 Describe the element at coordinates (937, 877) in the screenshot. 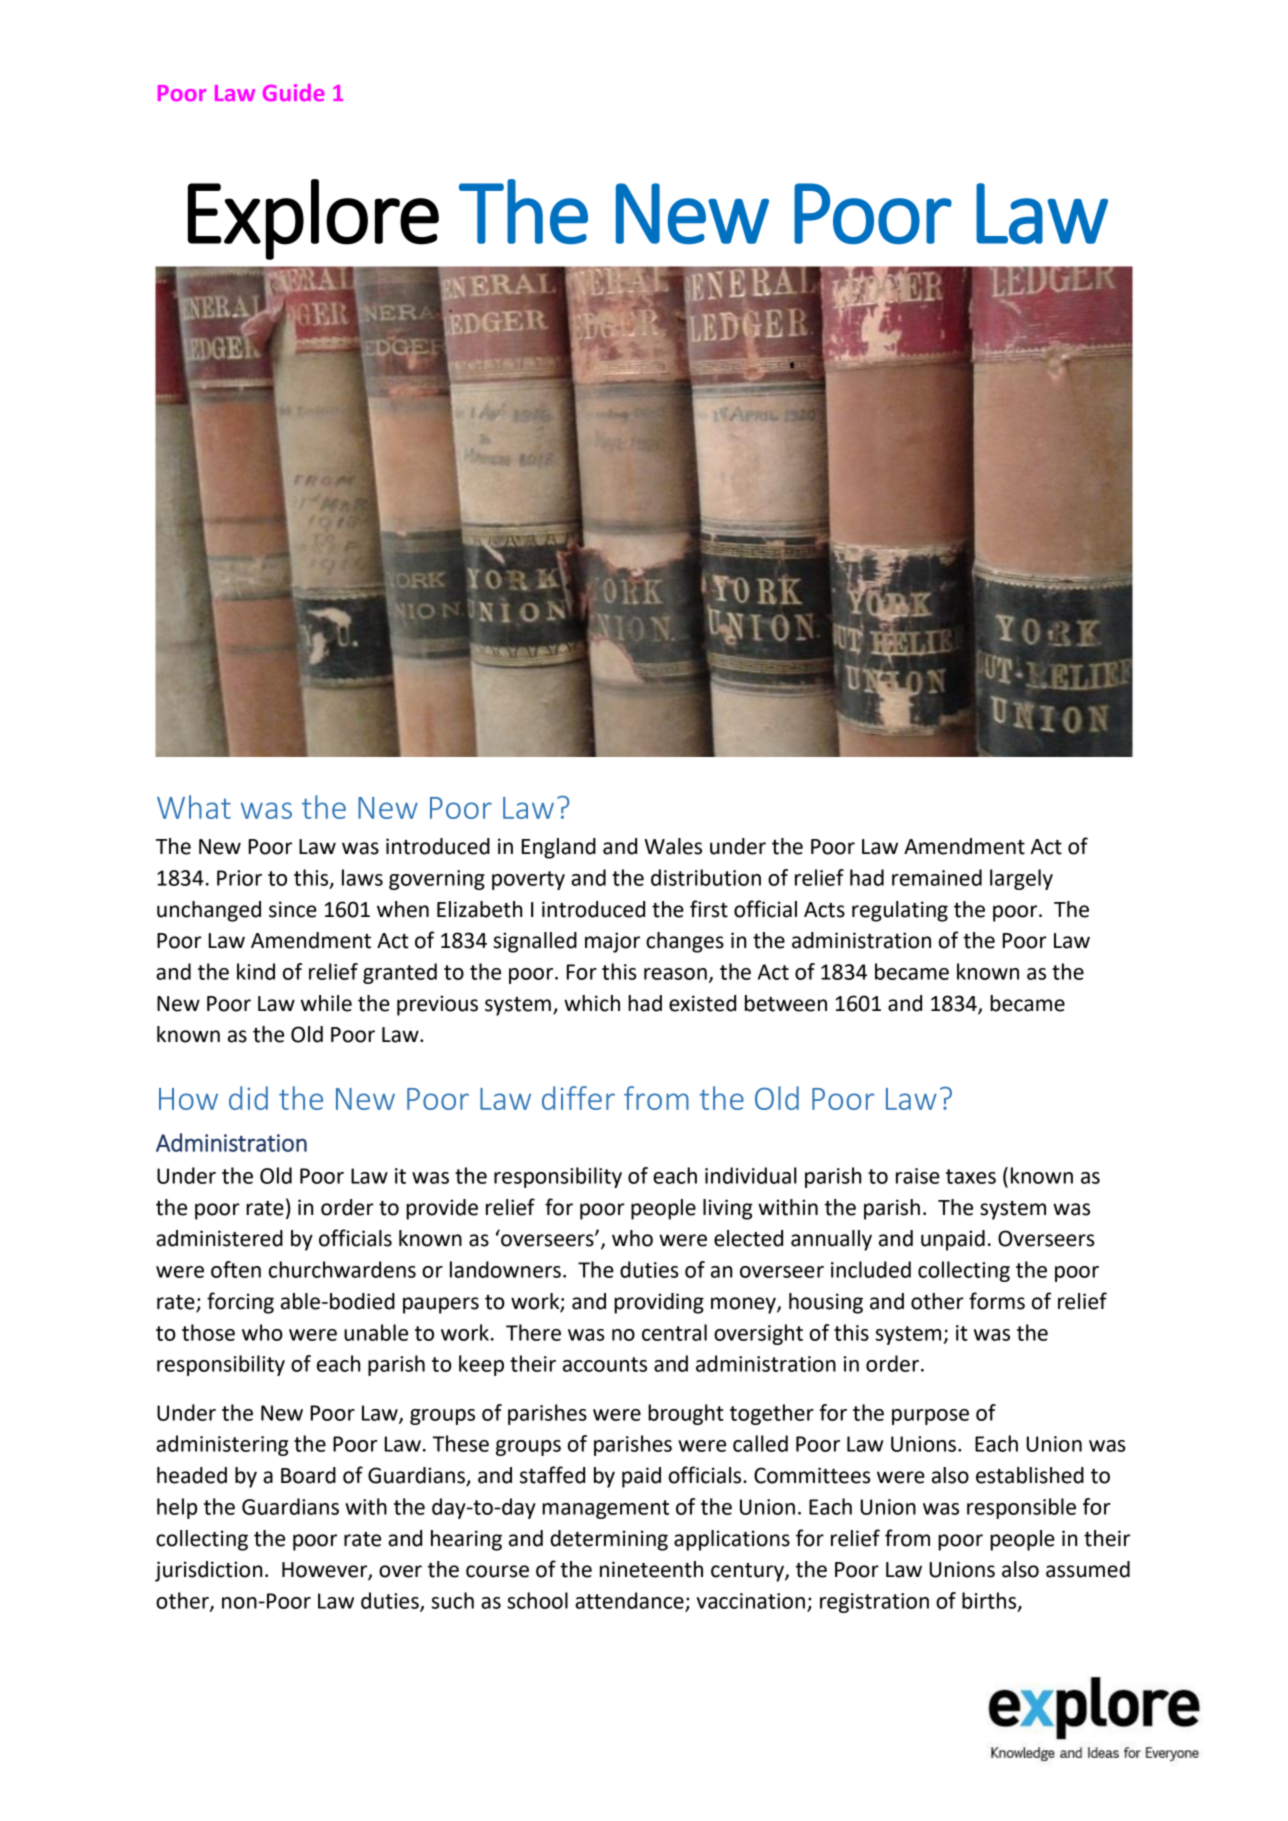

I see `remained` at that location.
